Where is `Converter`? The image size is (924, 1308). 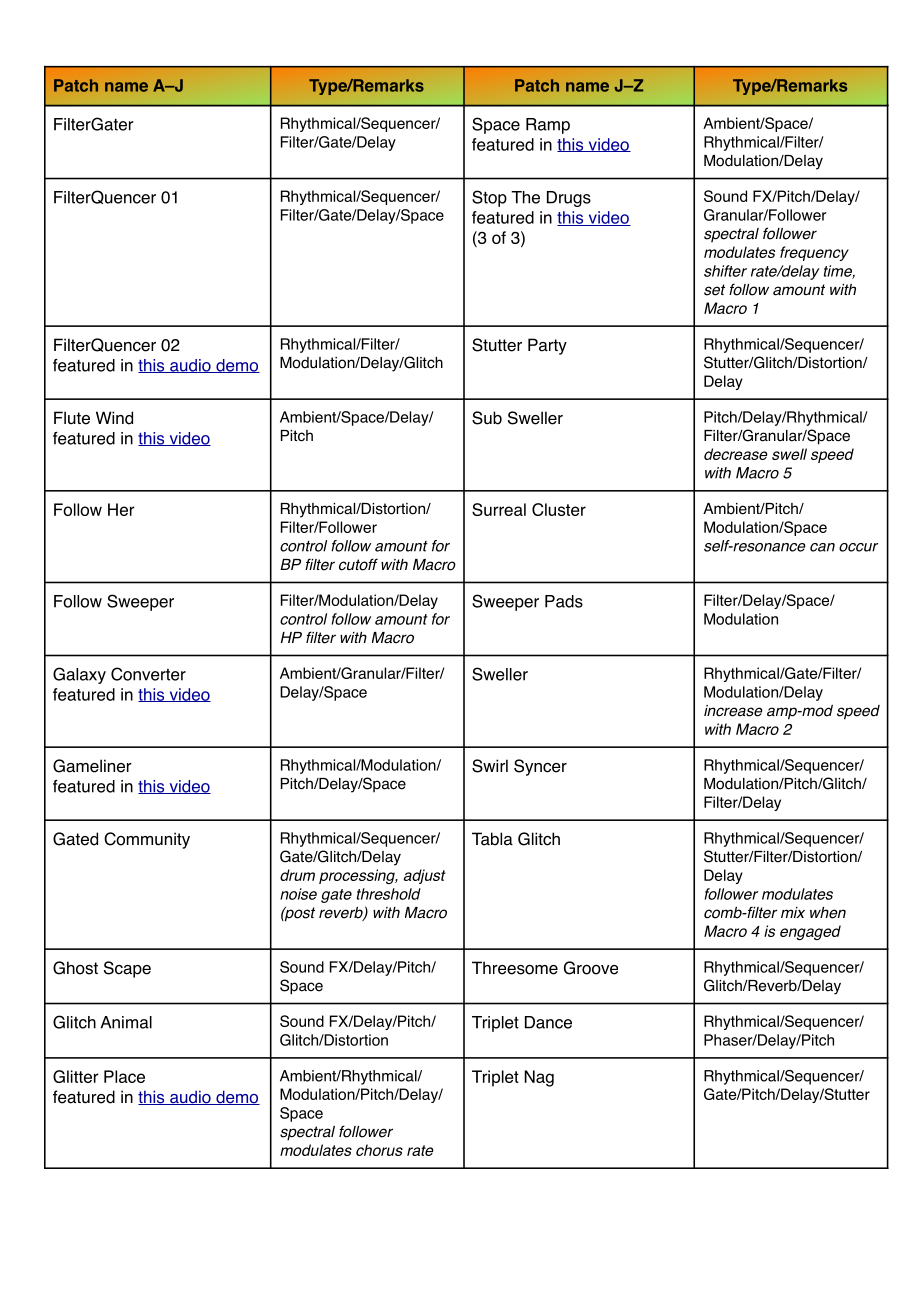 Converter is located at coordinates (148, 674).
